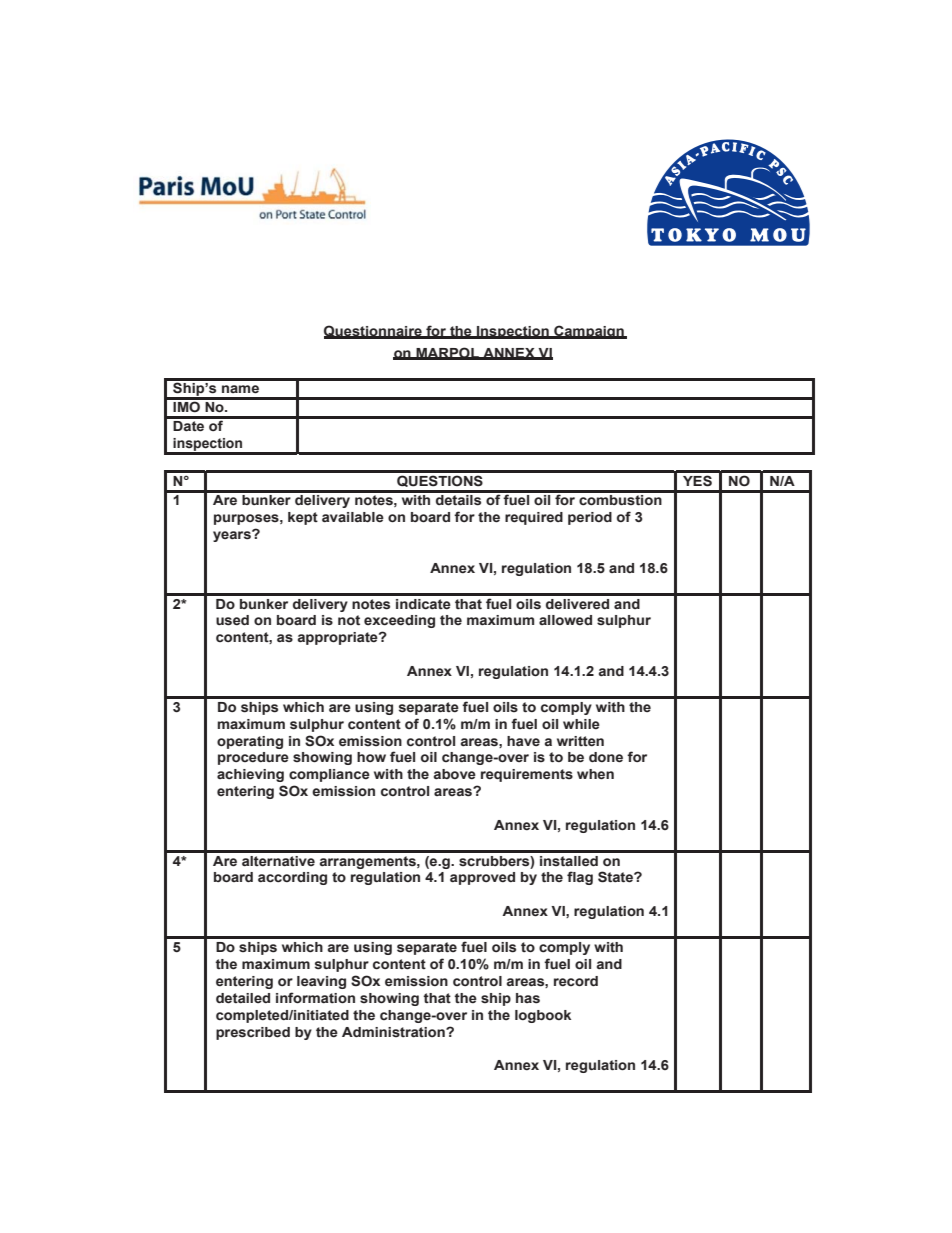 The width and height of the document is (952, 1233). I want to click on above, so click(455, 774).
